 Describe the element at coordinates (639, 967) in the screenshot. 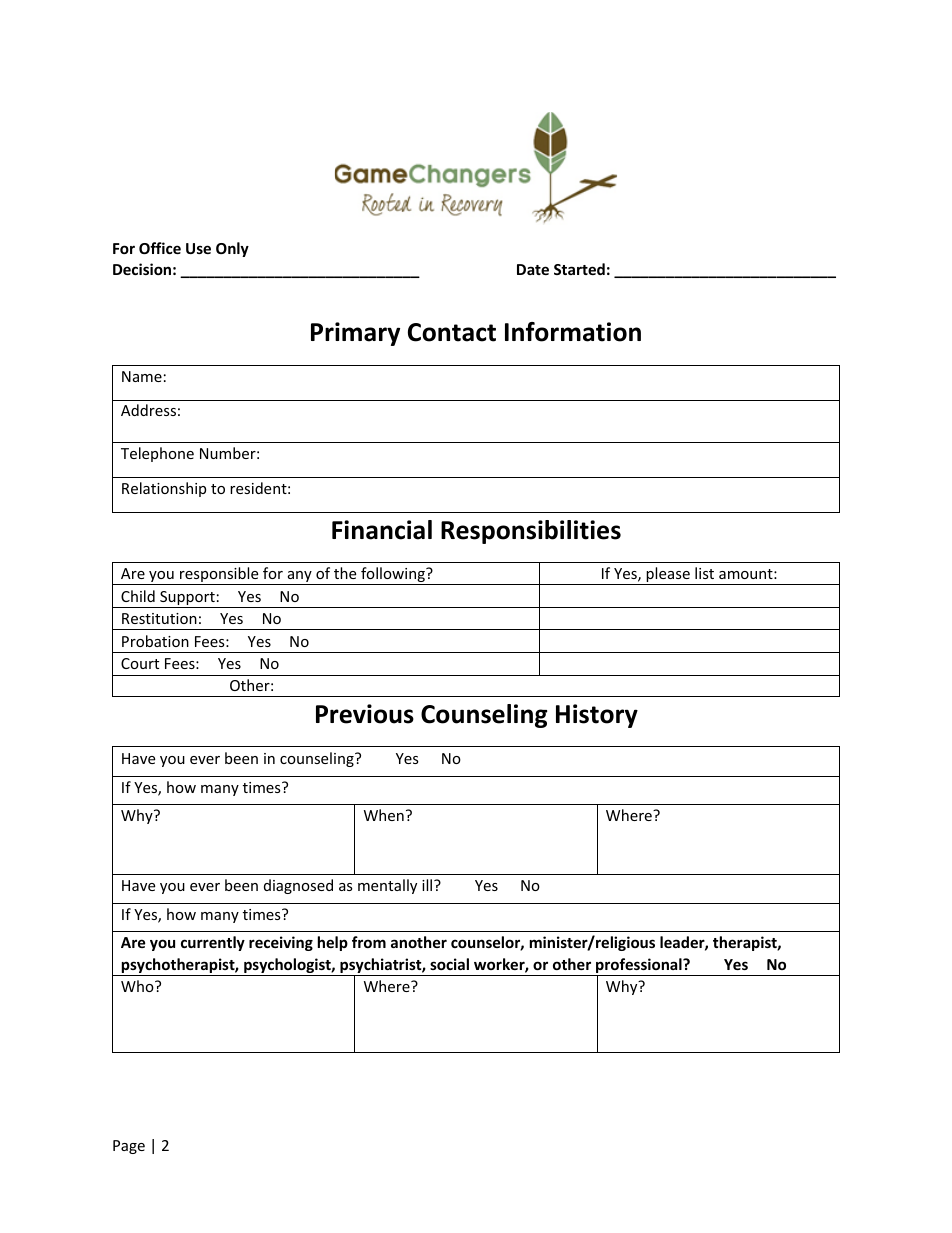

I see `professional` at that location.
